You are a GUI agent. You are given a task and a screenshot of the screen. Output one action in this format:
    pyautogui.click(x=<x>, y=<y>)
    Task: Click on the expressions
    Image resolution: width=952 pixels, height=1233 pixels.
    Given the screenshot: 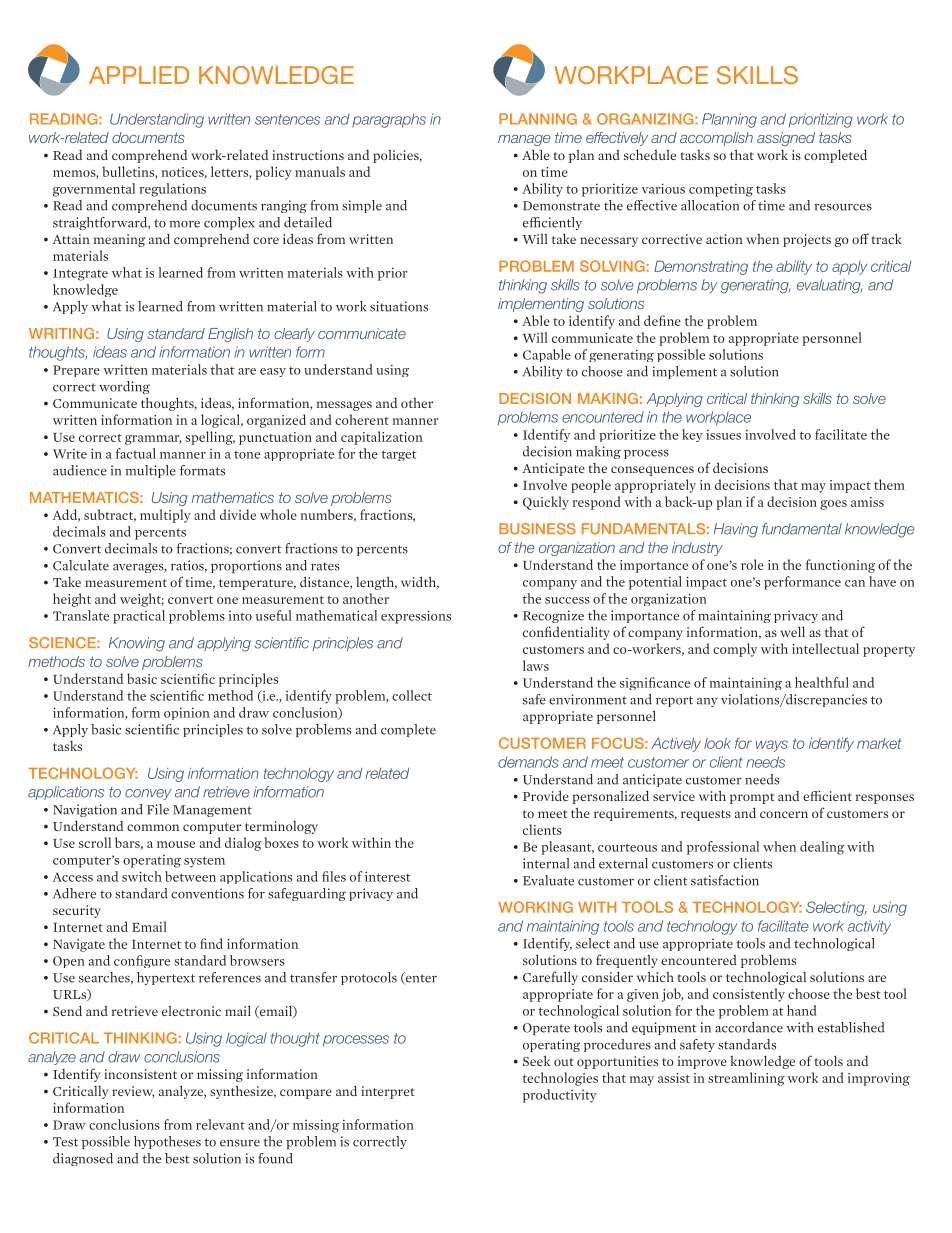 What is the action you would take?
    pyautogui.click(x=416, y=617)
